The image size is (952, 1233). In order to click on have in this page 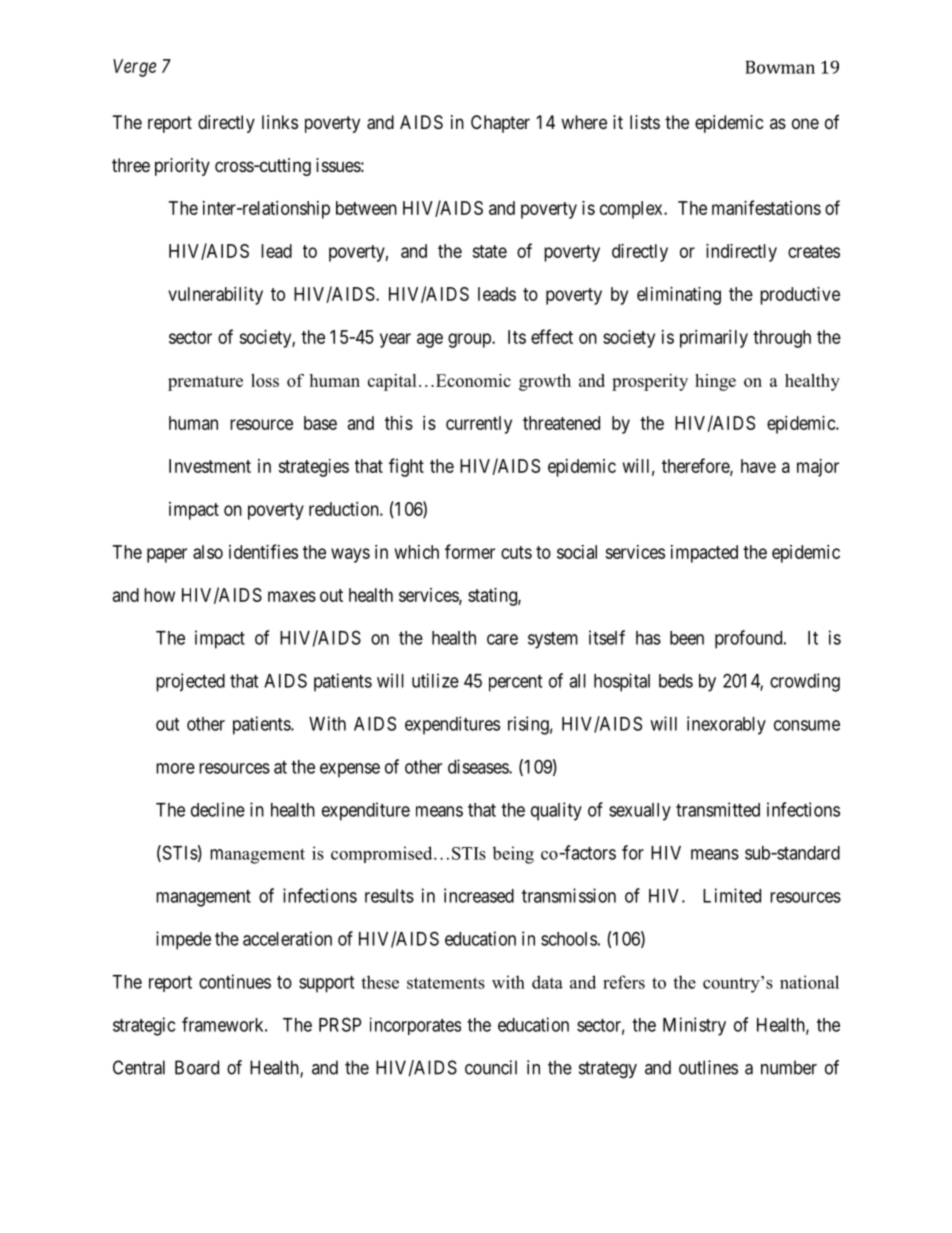, I will do `click(758, 466)`.
